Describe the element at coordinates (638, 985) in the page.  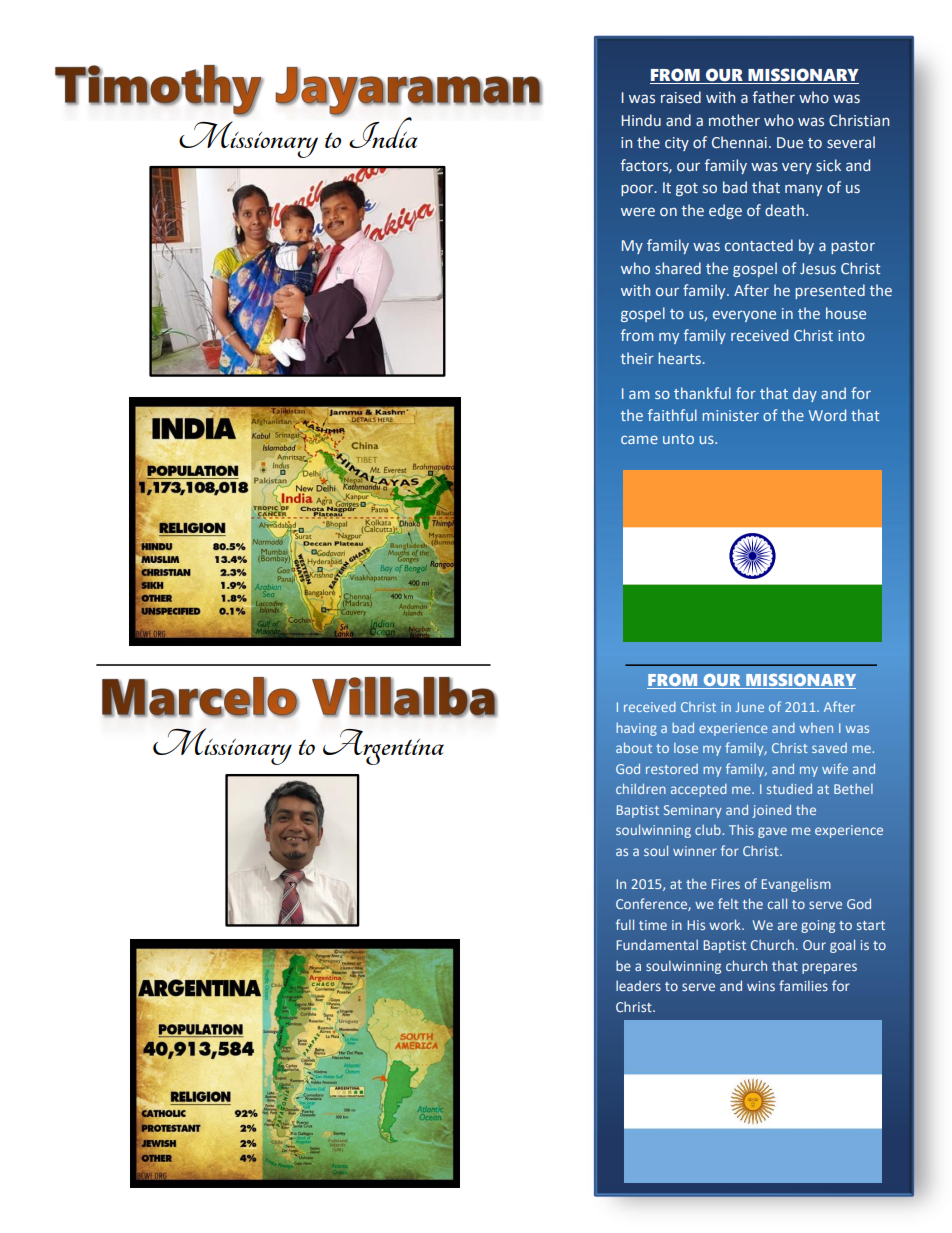
I see `leaders` at that location.
